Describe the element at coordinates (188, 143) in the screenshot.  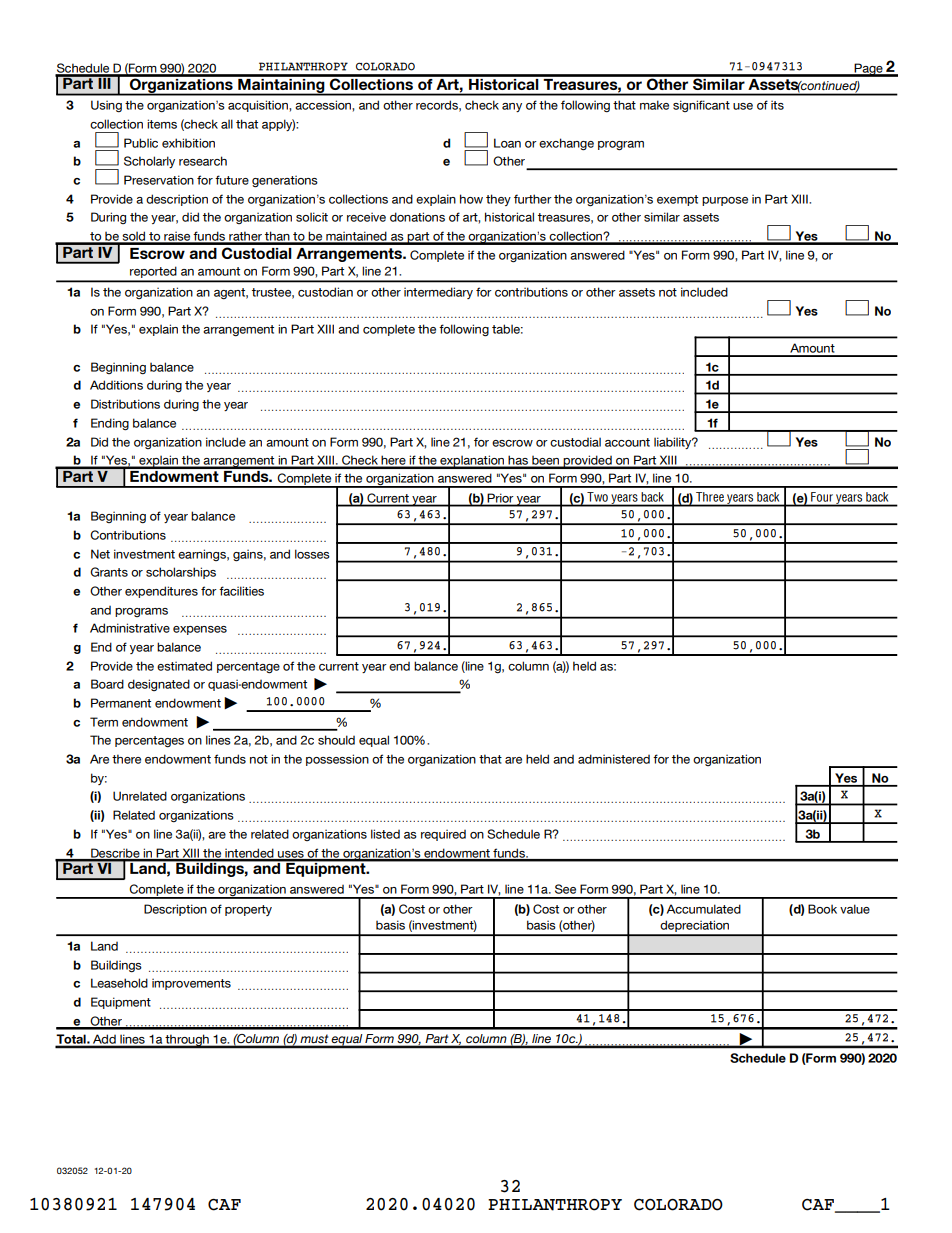
I see `exhibition` at that location.
